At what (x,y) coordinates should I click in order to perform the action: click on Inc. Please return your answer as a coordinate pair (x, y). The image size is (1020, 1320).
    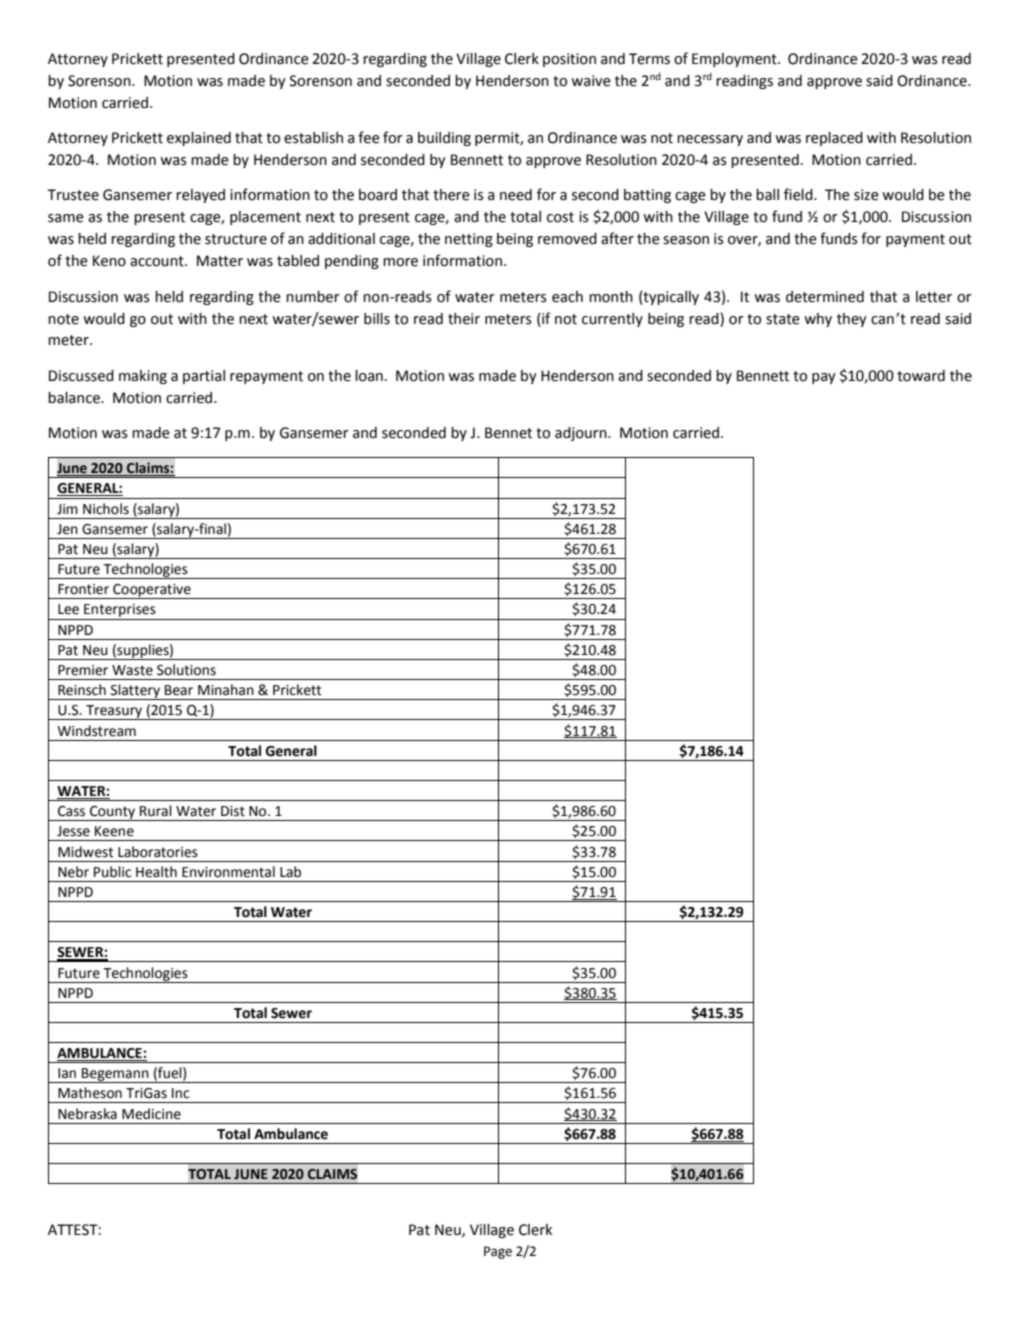
    Looking at the image, I should click on (181, 1093).
